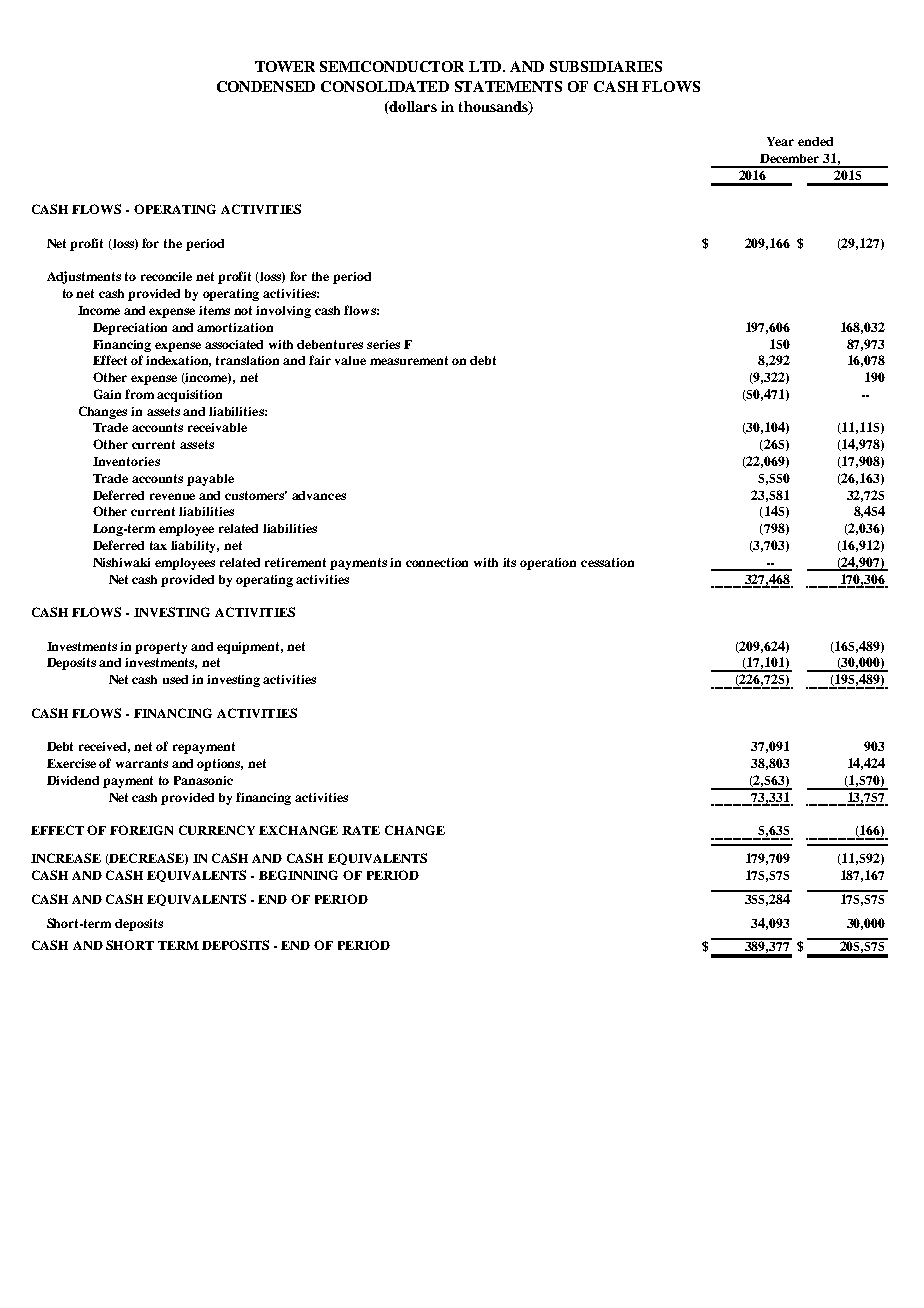  What do you see at coordinates (141, 830) in the screenshot?
I see `FOREIGN` at bounding box center [141, 830].
